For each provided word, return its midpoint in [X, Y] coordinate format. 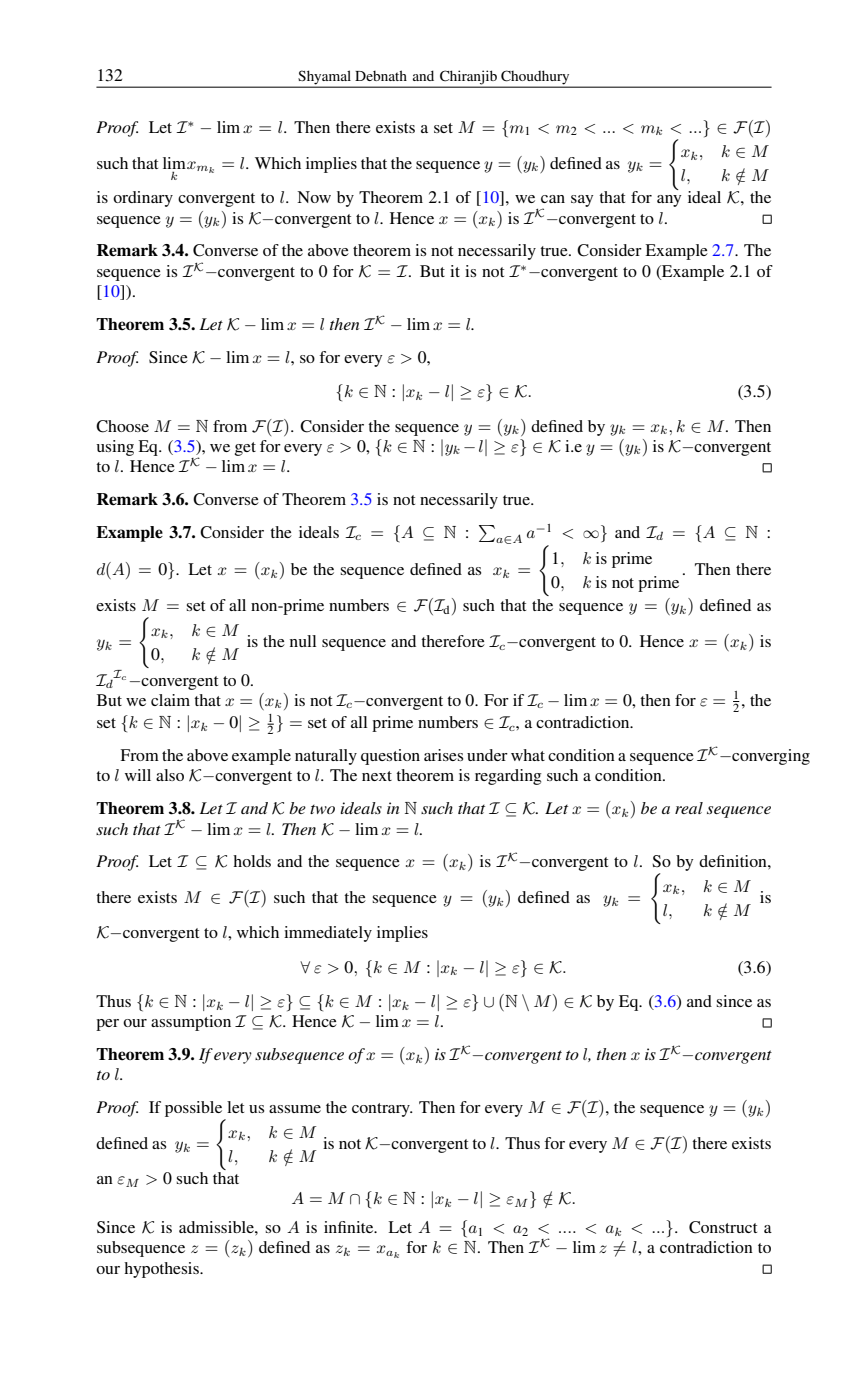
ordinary [143, 199]
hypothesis [162, 1270]
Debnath [381, 75]
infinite [350, 1227]
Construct [723, 1227]
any [669, 201]
